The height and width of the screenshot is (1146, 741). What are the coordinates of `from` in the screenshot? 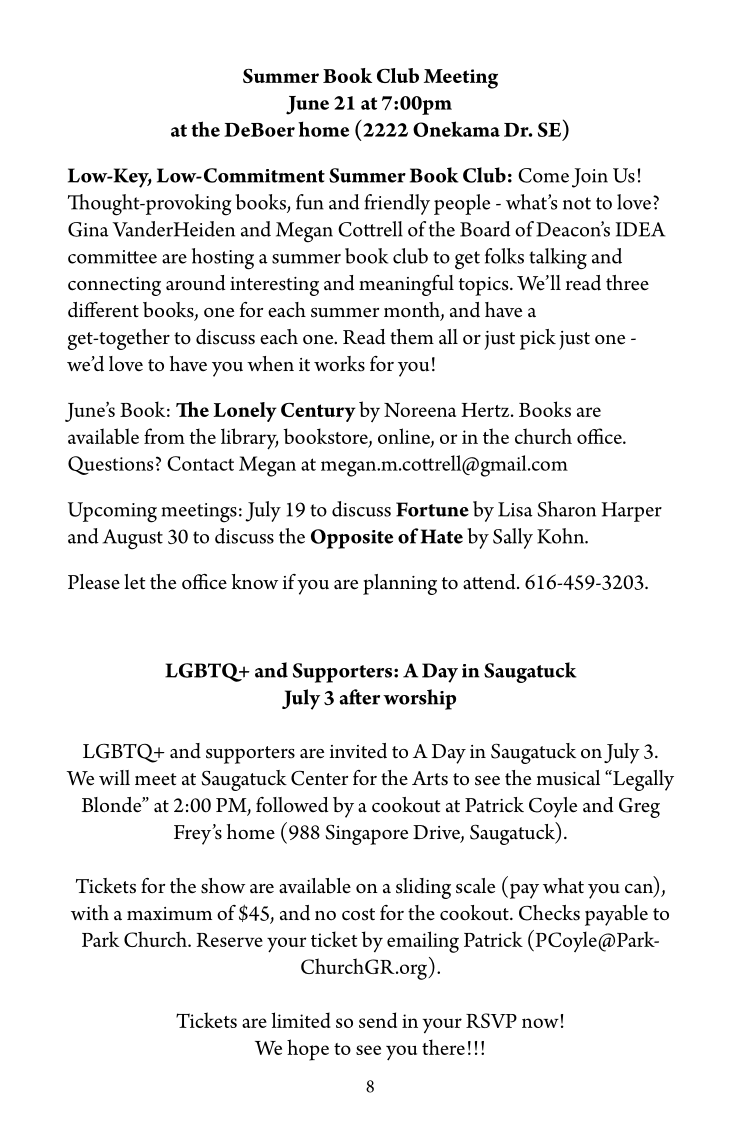 It's located at (164, 436).
